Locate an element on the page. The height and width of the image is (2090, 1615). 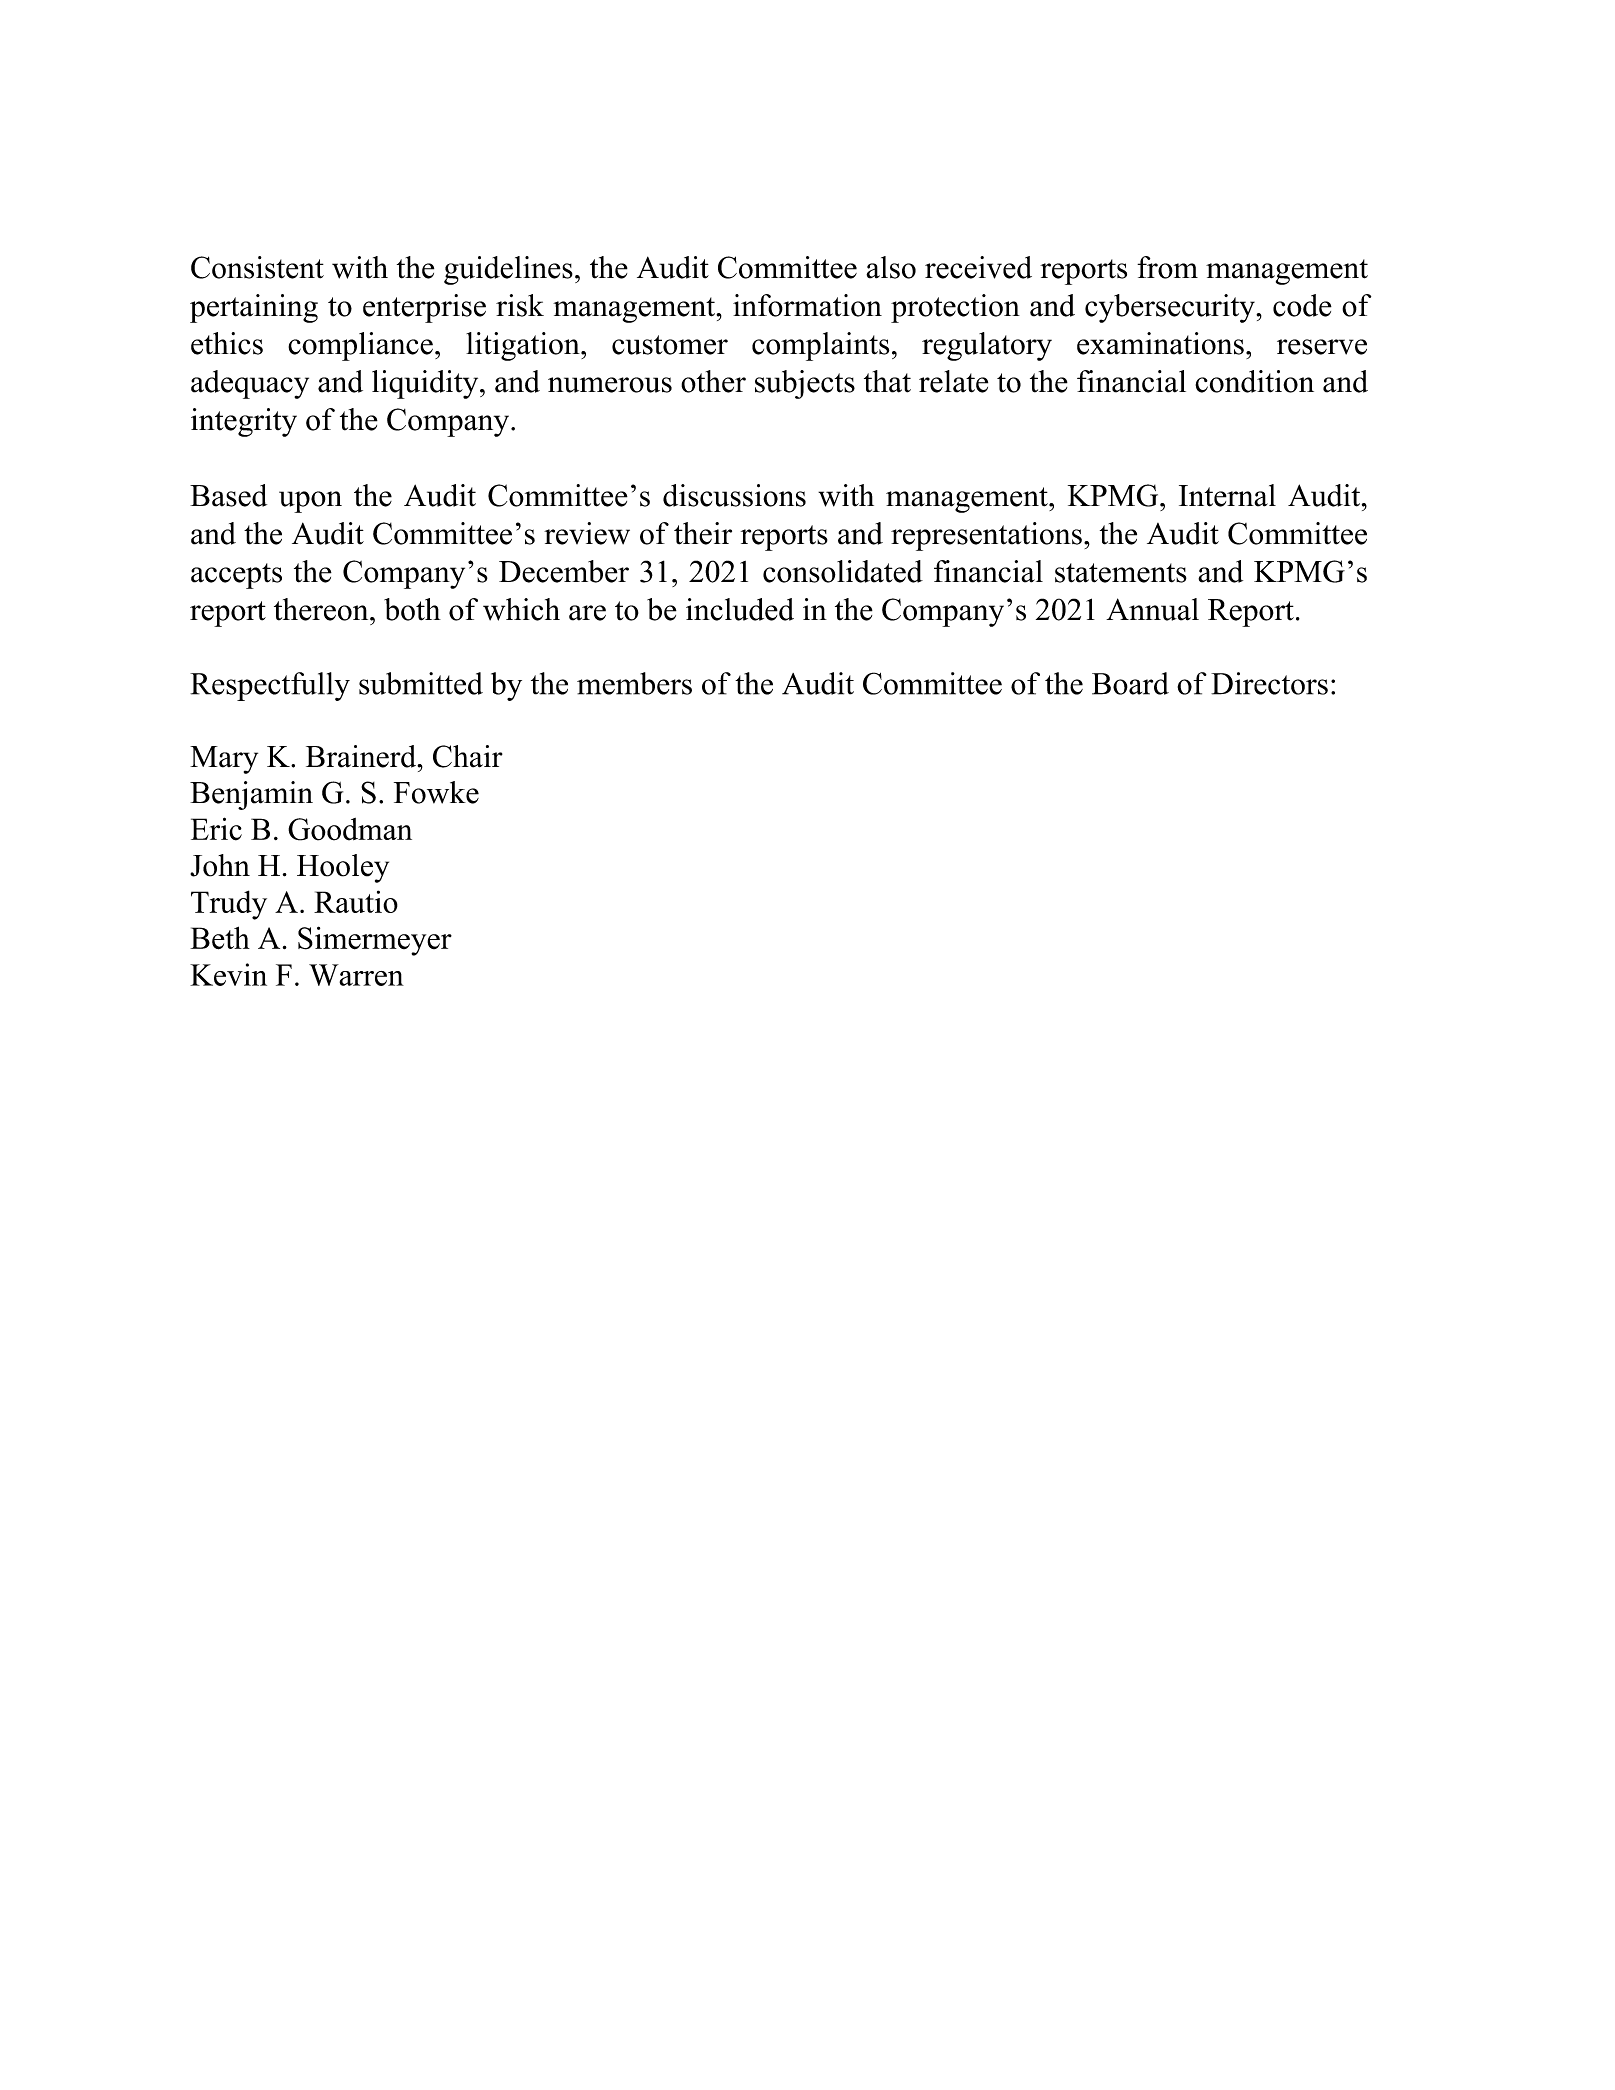
Hooley is located at coordinates (343, 868).
